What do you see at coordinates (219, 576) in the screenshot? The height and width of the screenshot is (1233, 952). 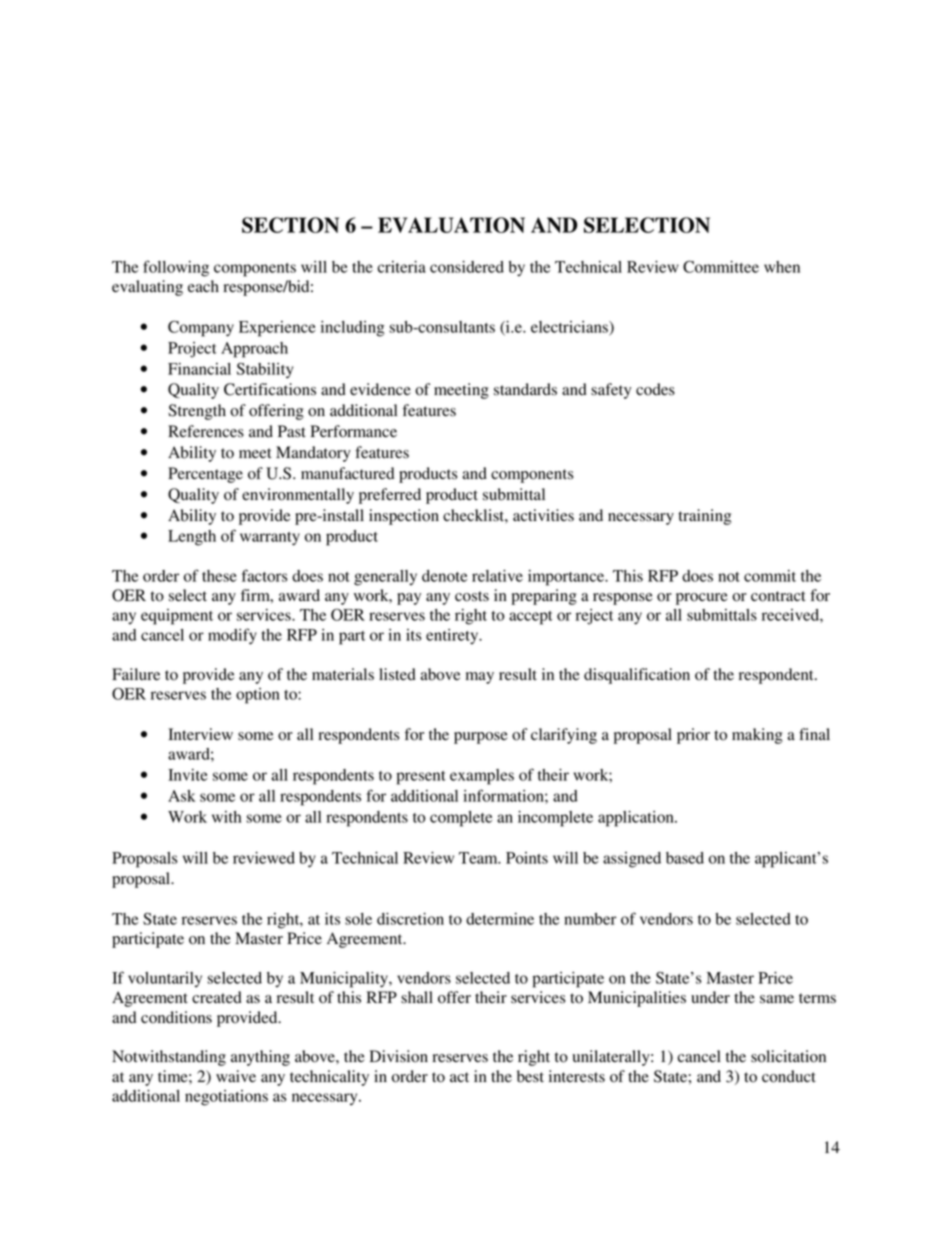 I see `these` at bounding box center [219, 576].
